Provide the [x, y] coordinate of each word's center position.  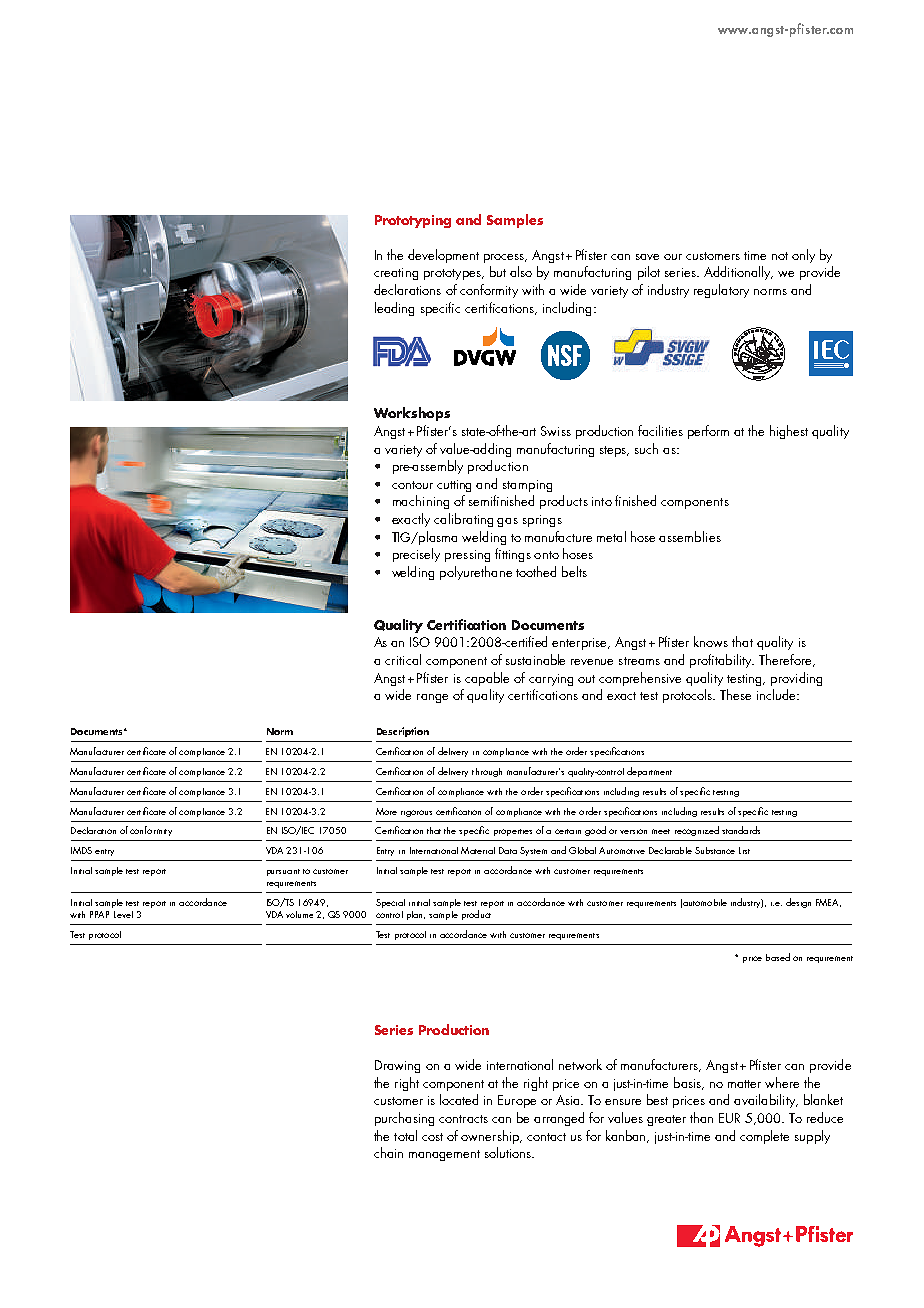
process [505, 258]
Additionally [738, 273]
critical [403, 659]
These [735, 694]
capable [487, 679]
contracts [463, 1119]
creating [396, 274]
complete [764, 1137]
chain [388, 1152]
